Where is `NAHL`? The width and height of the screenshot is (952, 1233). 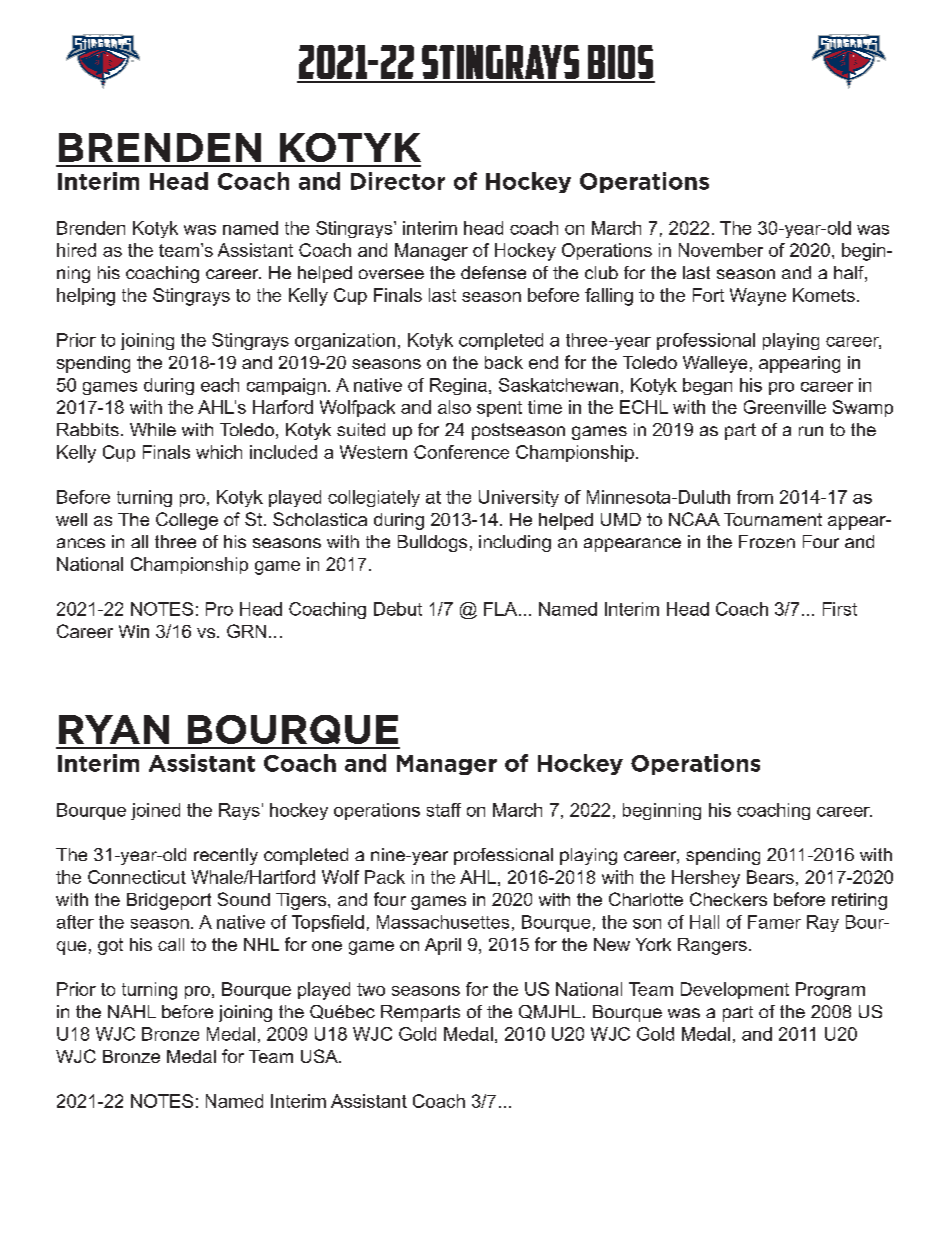
NAHL is located at coordinates (132, 1011).
